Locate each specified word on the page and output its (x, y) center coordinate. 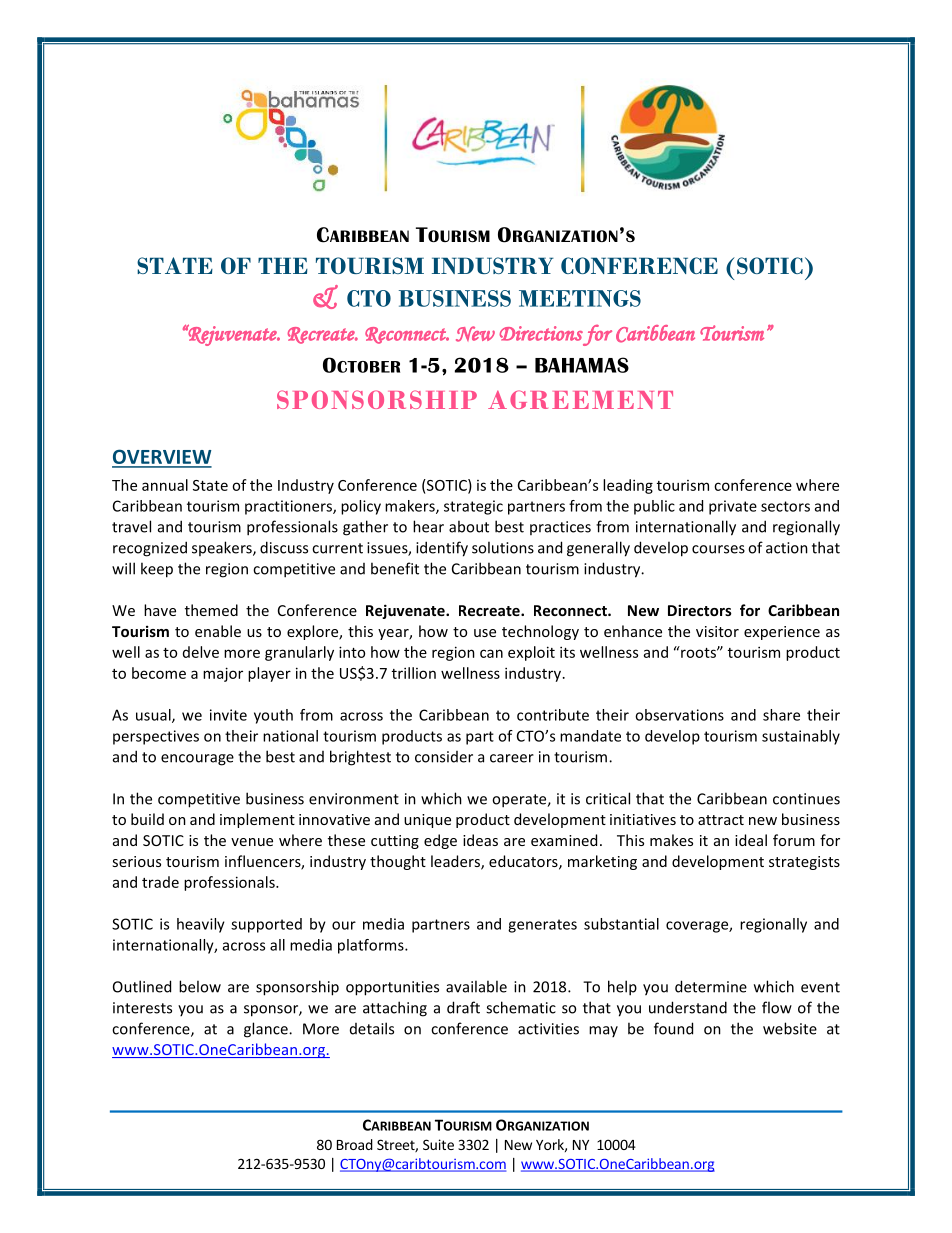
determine (711, 986)
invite (228, 715)
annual (165, 485)
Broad (355, 1144)
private (733, 507)
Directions (541, 333)
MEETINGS (580, 298)
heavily (201, 925)
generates (542, 926)
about (469, 526)
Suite (438, 1144)
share (781, 715)
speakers (223, 548)
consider (444, 757)
